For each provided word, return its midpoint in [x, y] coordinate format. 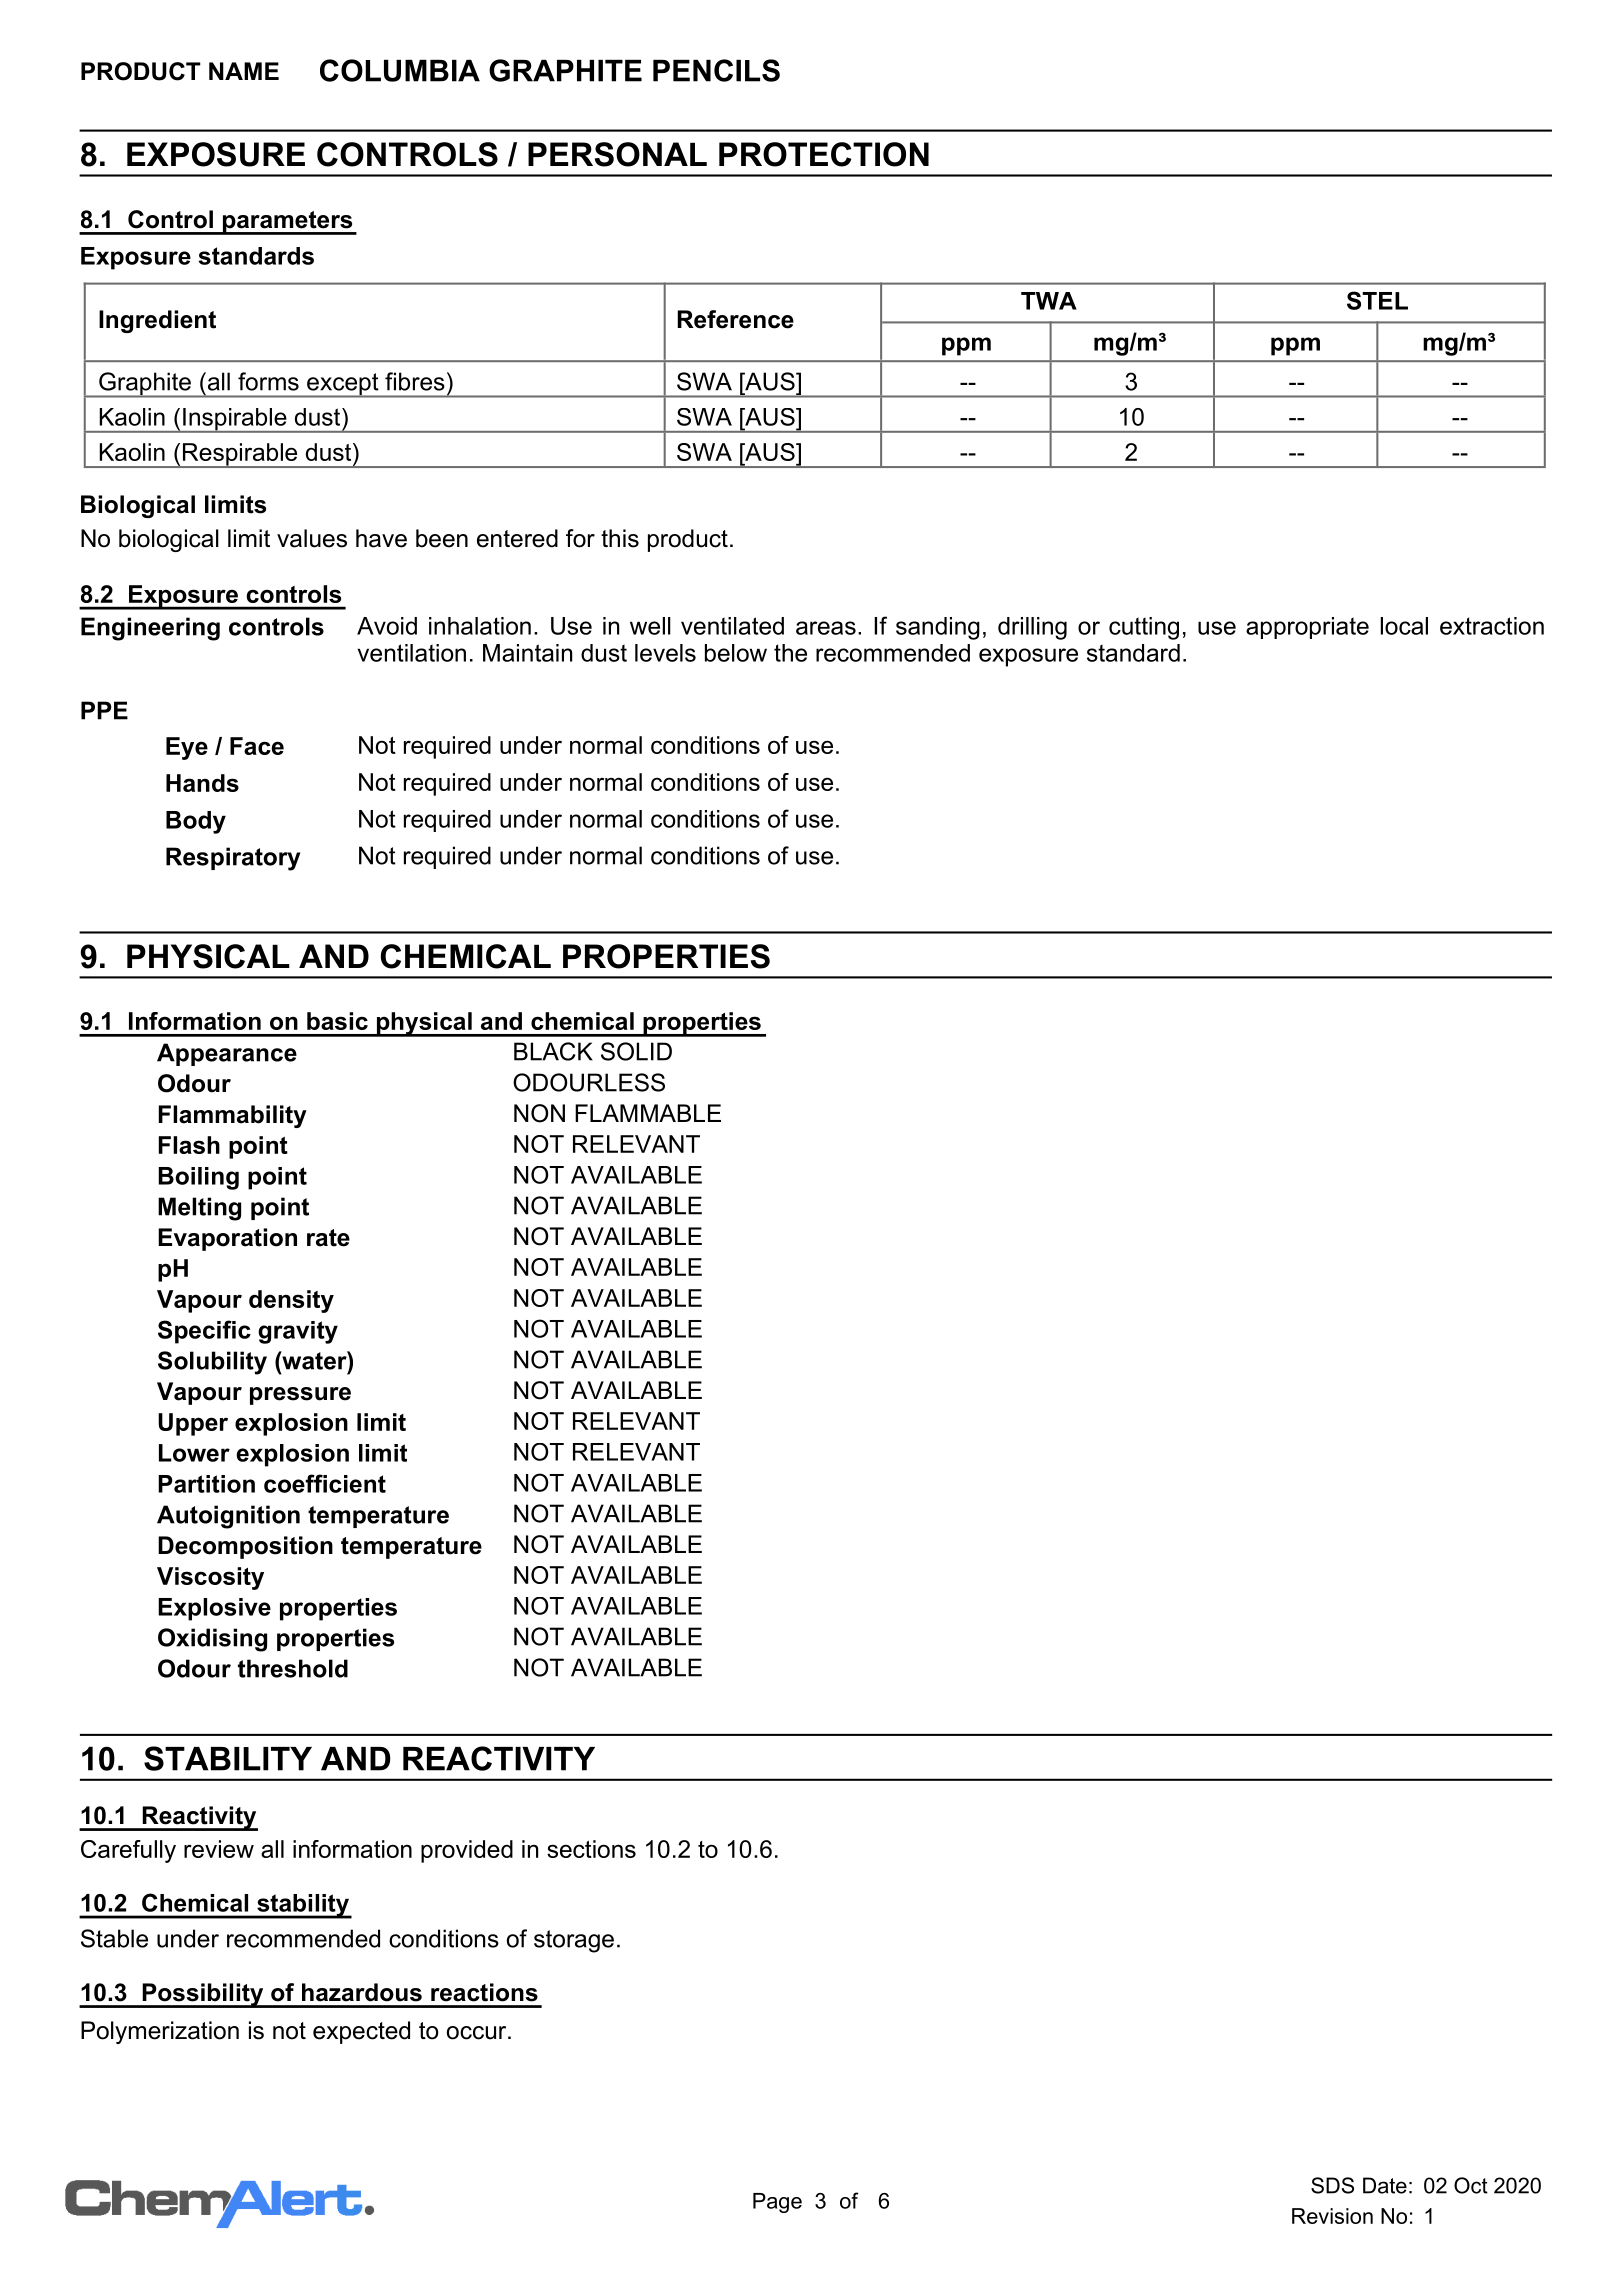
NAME [244, 71]
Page [777, 2203]
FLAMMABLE [648, 1113]
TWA [1049, 301]
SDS [1332, 2185]
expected [361, 2032]
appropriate [1307, 628]
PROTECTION [824, 154]
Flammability [233, 1116]
